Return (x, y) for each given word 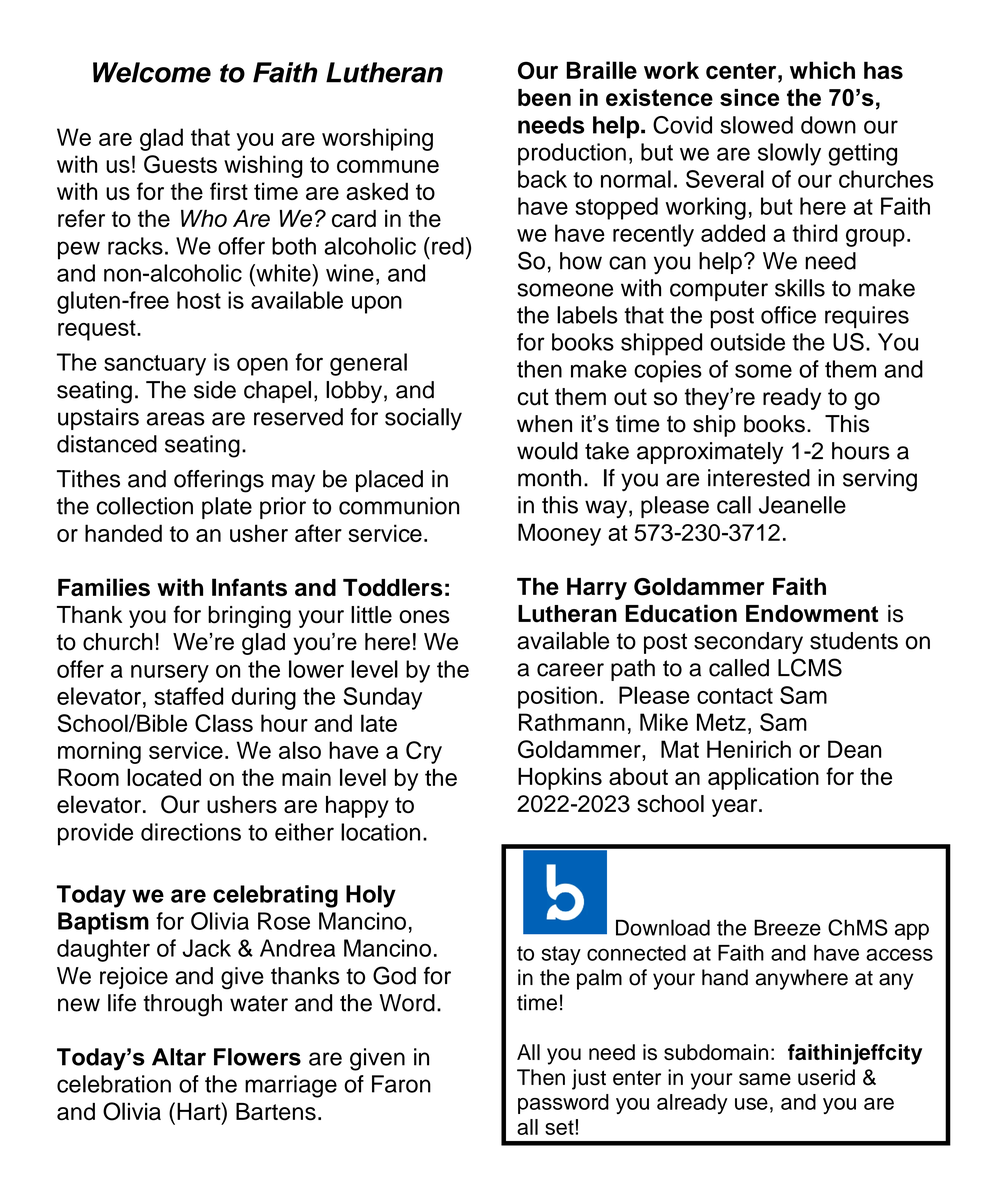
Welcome (152, 72)
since (749, 97)
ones (424, 617)
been (544, 97)
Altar (179, 1057)
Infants (249, 587)
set (559, 1127)
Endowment (812, 614)
